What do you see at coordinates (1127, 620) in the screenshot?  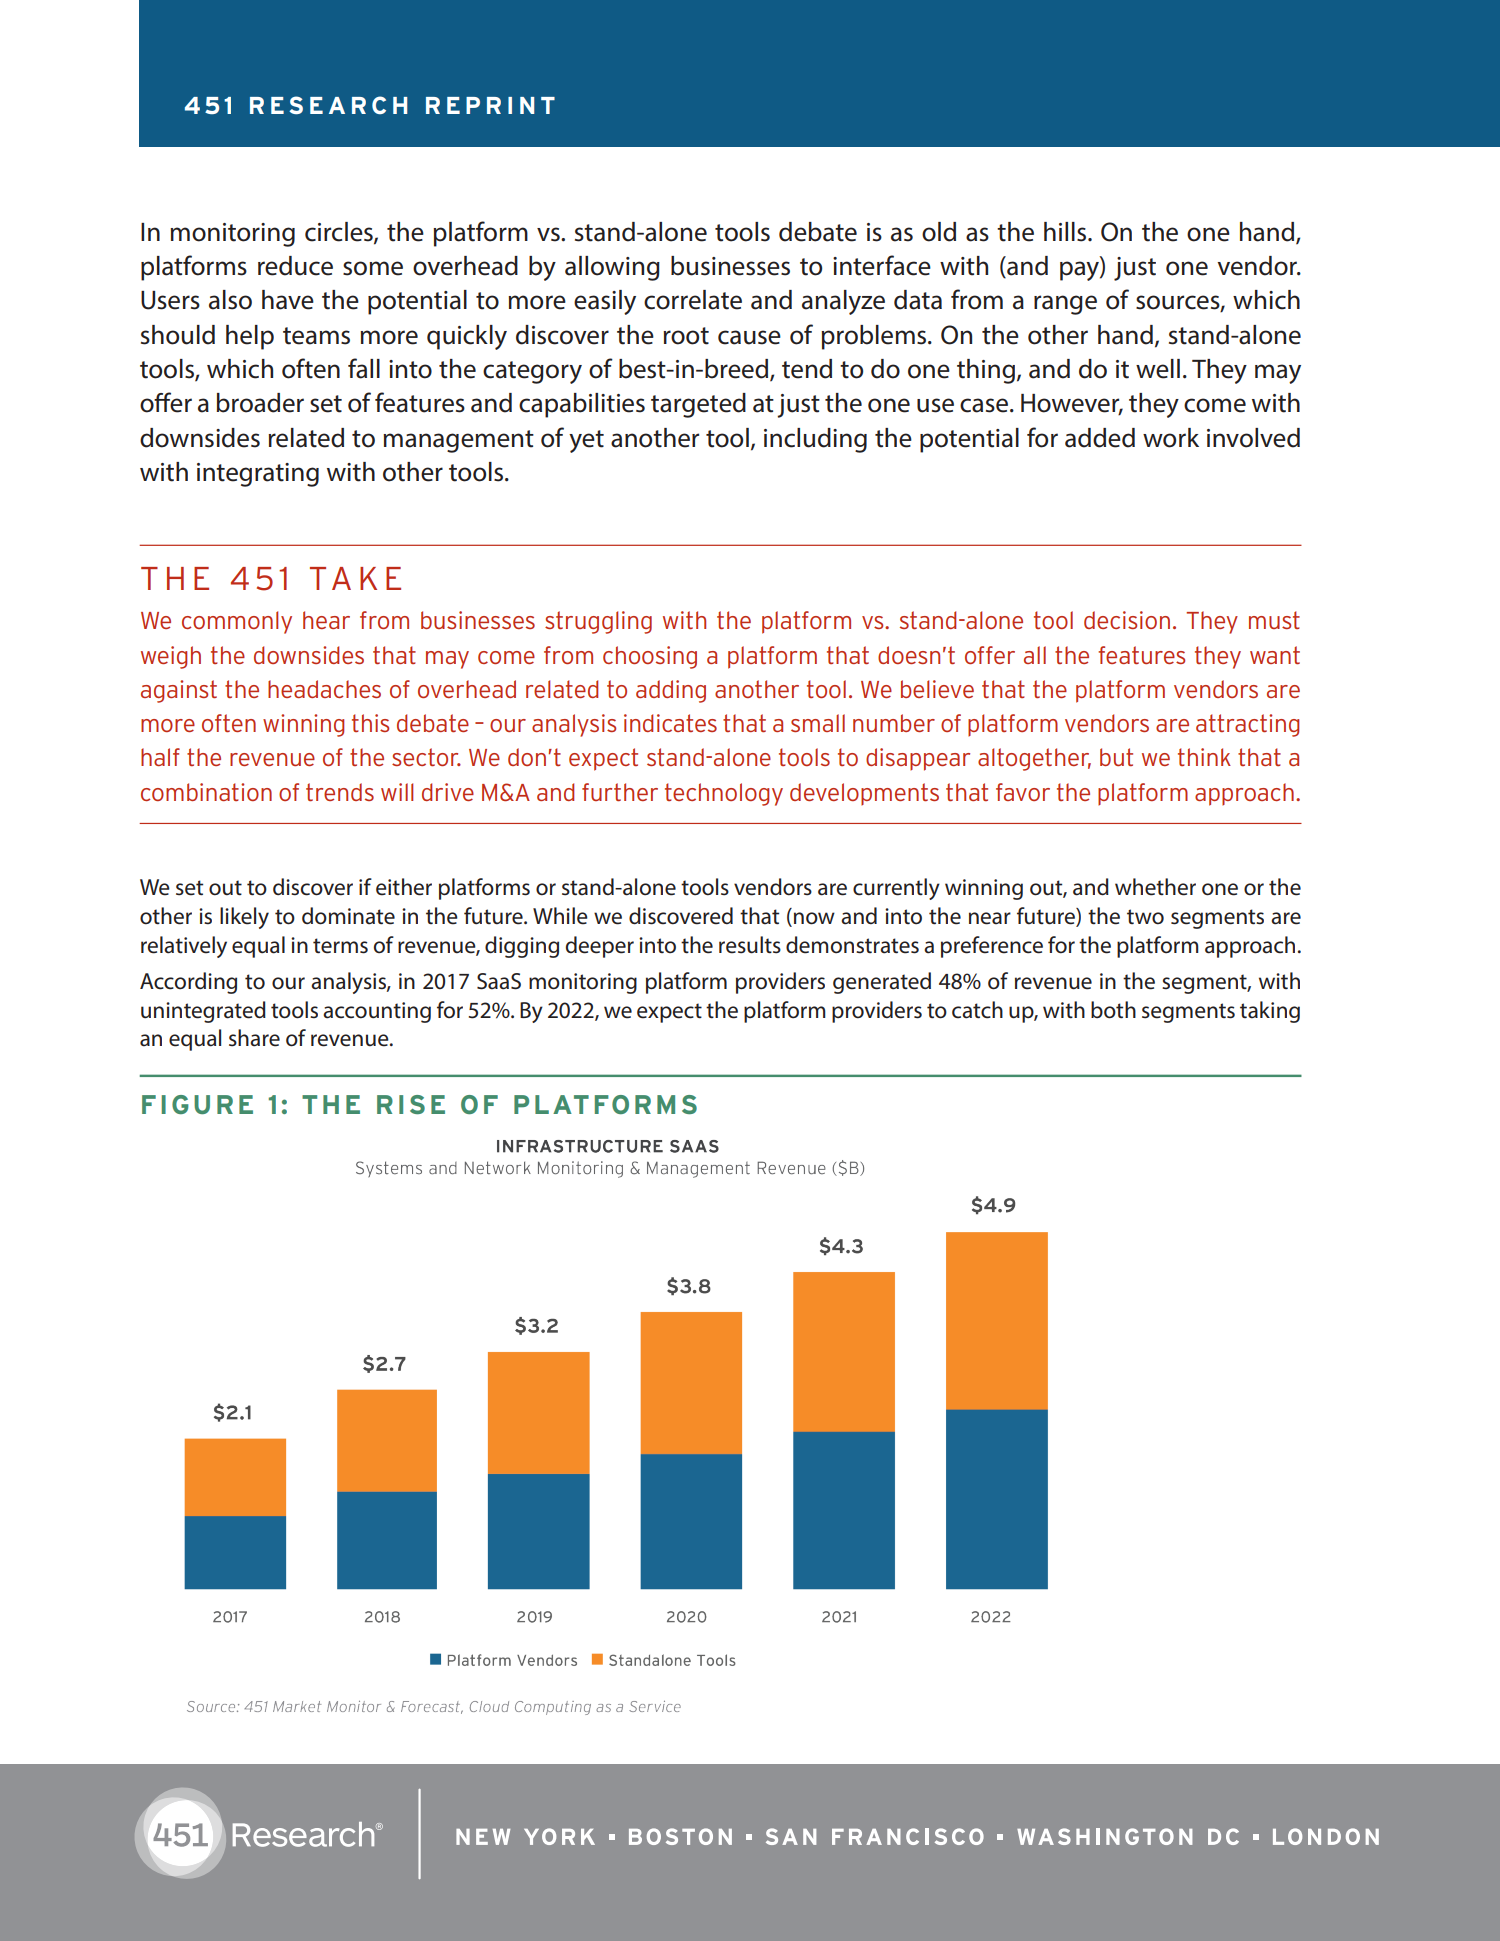 I see `decision` at bounding box center [1127, 620].
